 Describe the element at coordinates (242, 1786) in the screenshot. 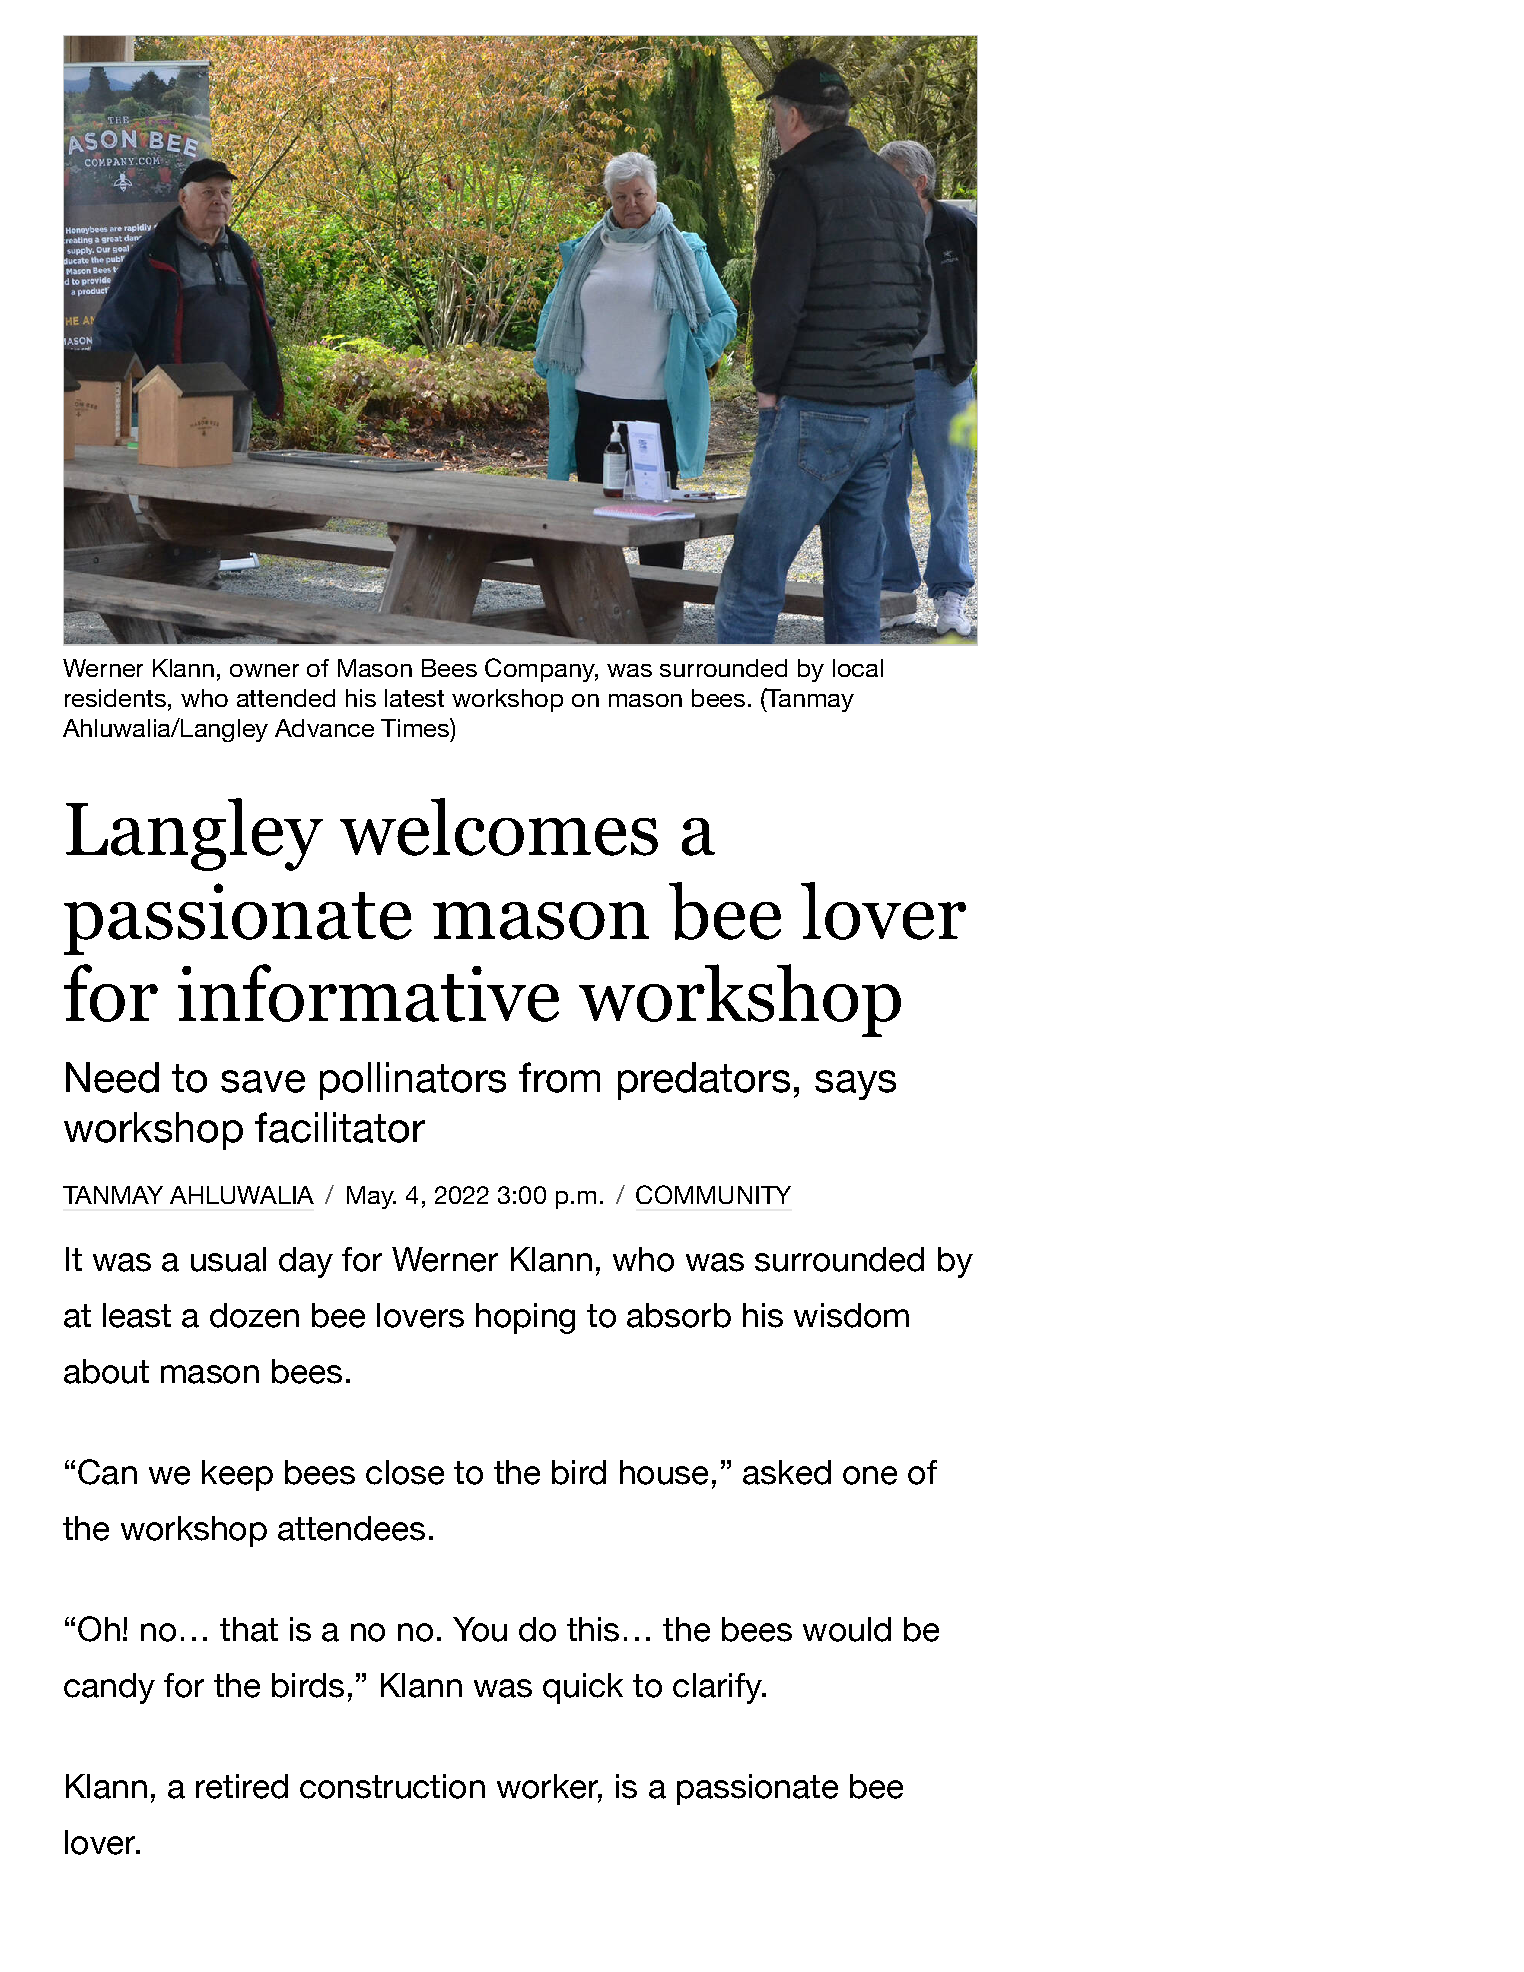

I see `retired` at that location.
